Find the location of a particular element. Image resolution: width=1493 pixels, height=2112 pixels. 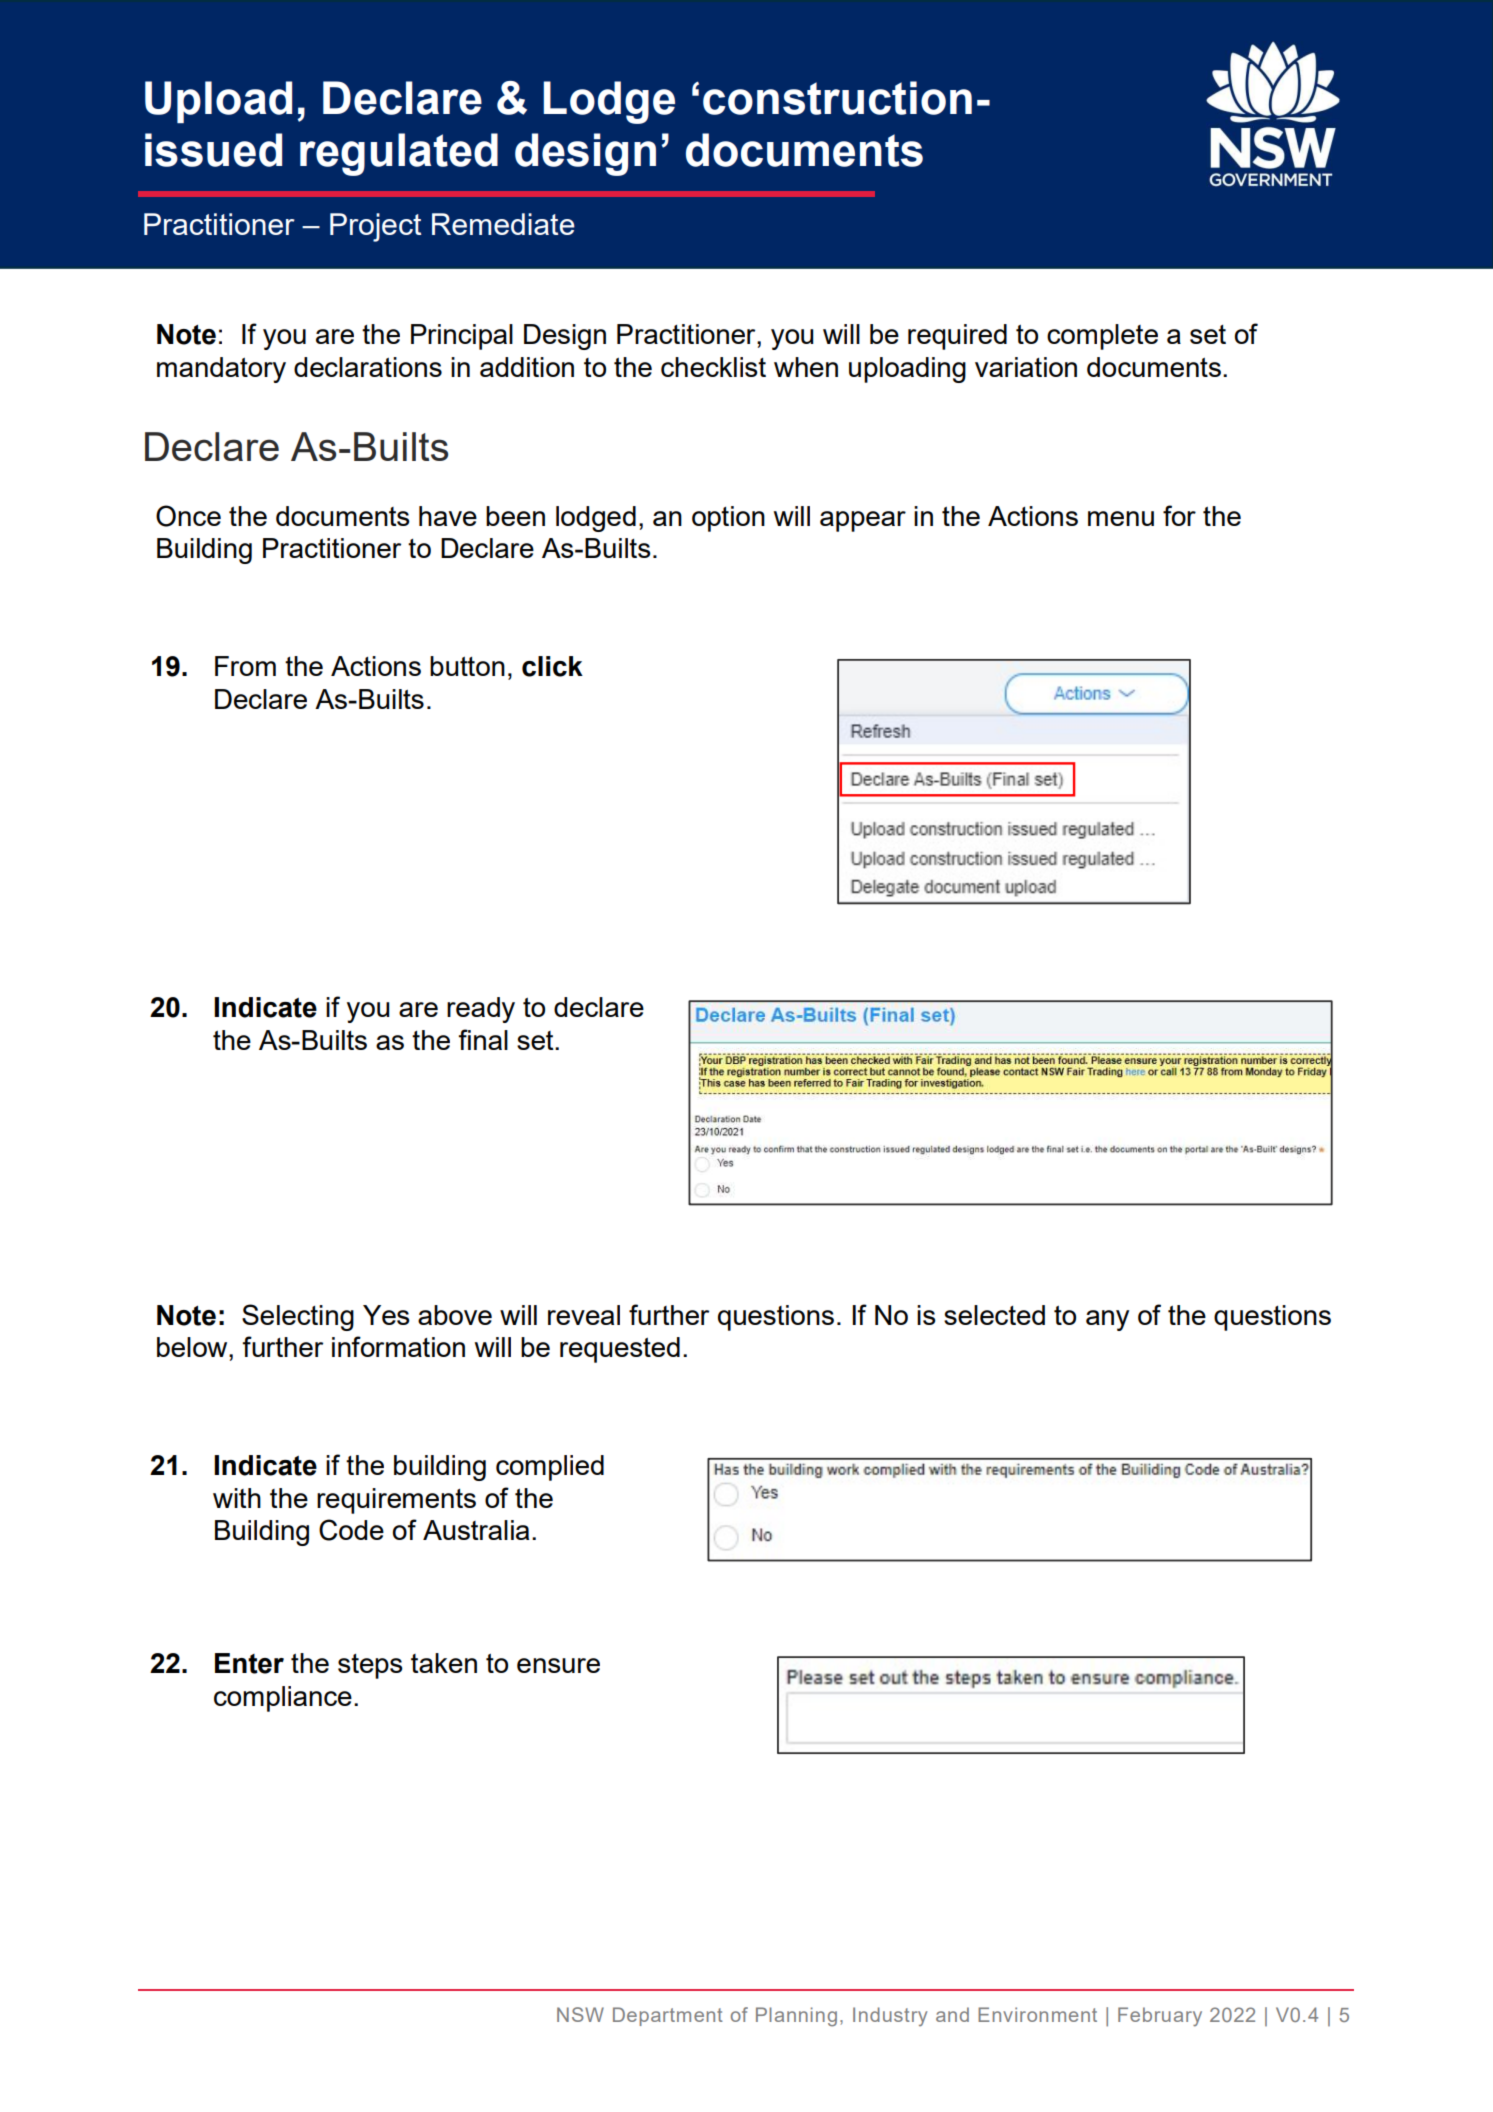

complete is located at coordinates (1102, 337).
